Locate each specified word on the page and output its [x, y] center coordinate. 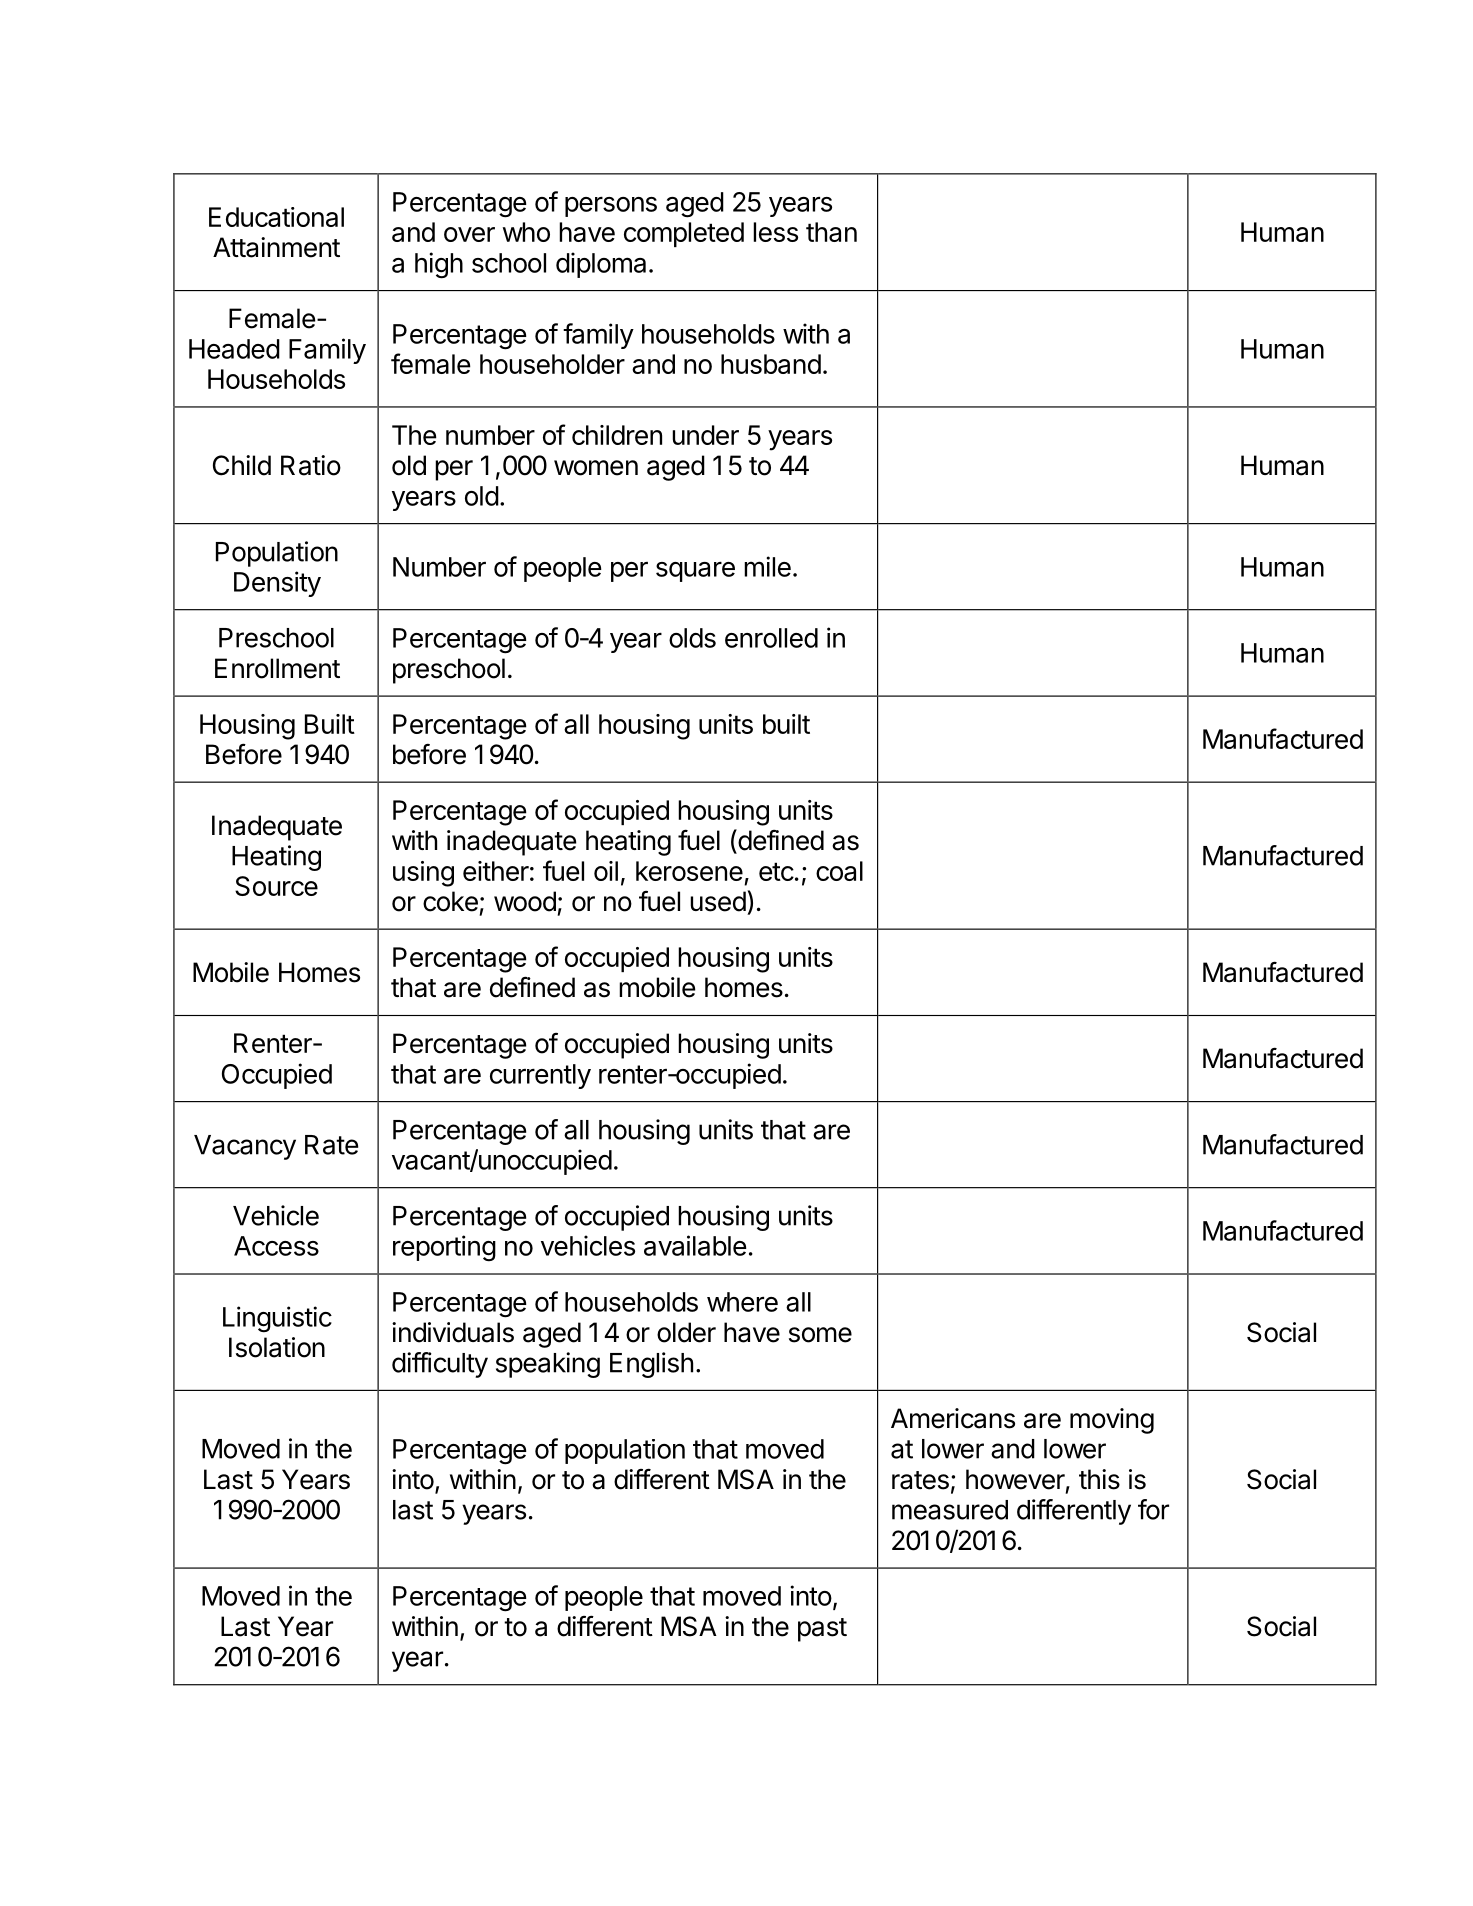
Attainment [276, 247]
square [695, 572]
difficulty [440, 1365]
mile [767, 566]
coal [839, 871]
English [651, 1365]
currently [540, 1076]
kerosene [689, 871]
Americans [953, 1418]
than [831, 232]
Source [276, 886]
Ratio [311, 465]
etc [776, 871]
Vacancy [245, 1147]
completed [684, 234]
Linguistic [277, 1319]
